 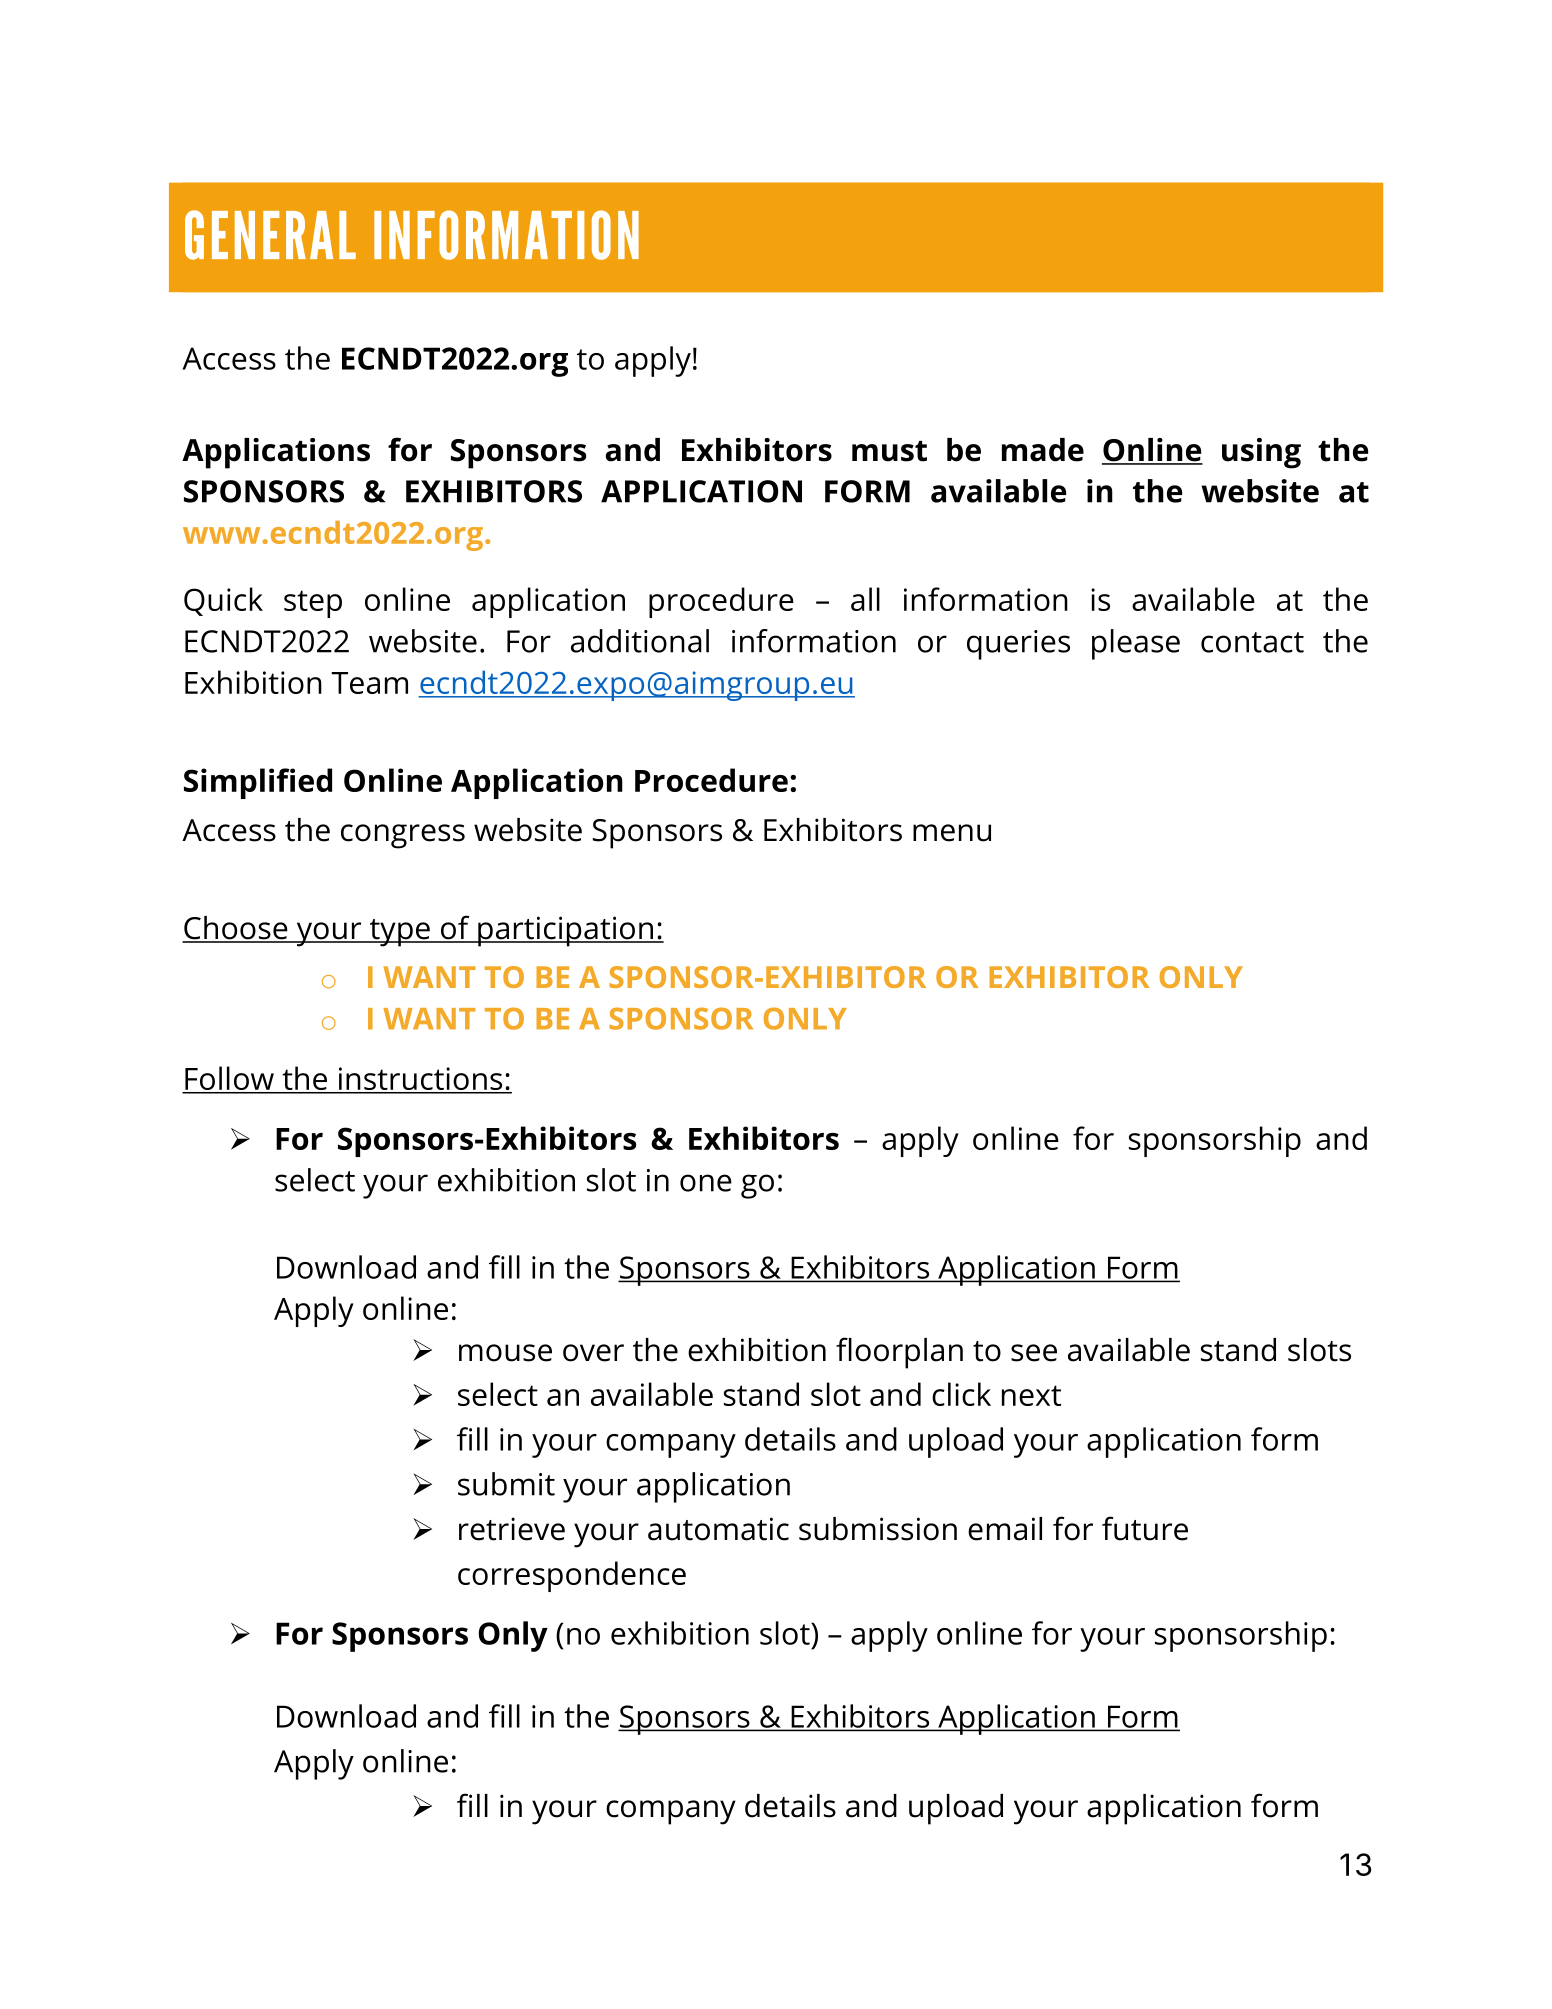 I want to click on made, so click(x=1043, y=450).
